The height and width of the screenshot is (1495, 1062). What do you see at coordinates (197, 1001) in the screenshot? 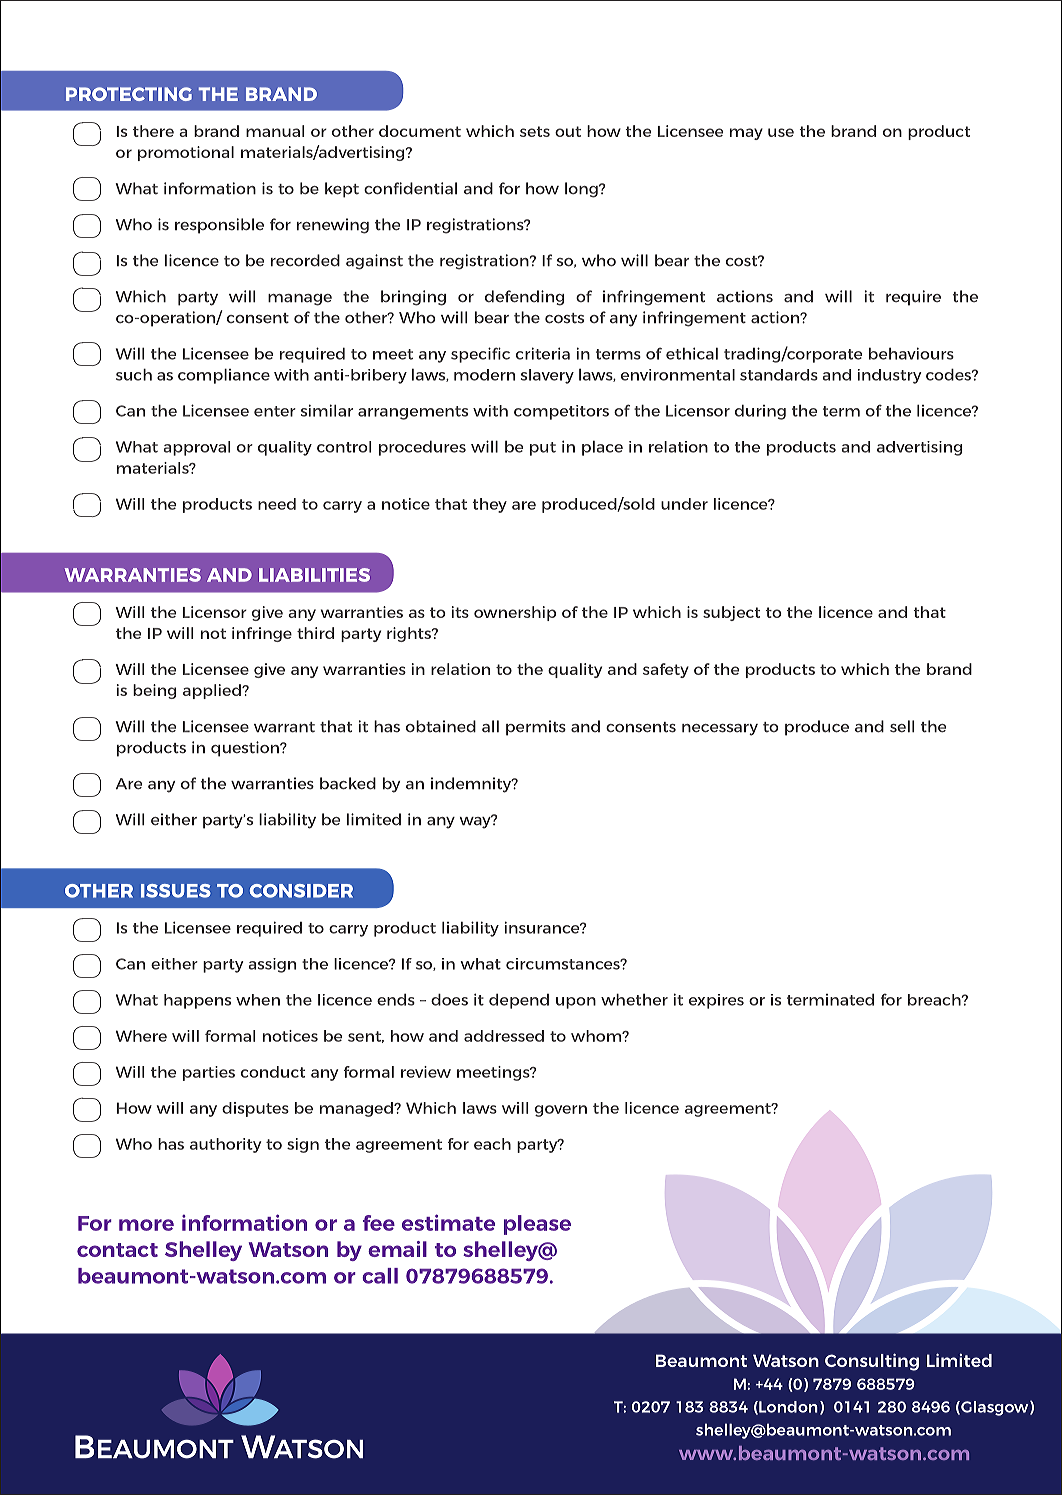
I see `happens` at bounding box center [197, 1001].
